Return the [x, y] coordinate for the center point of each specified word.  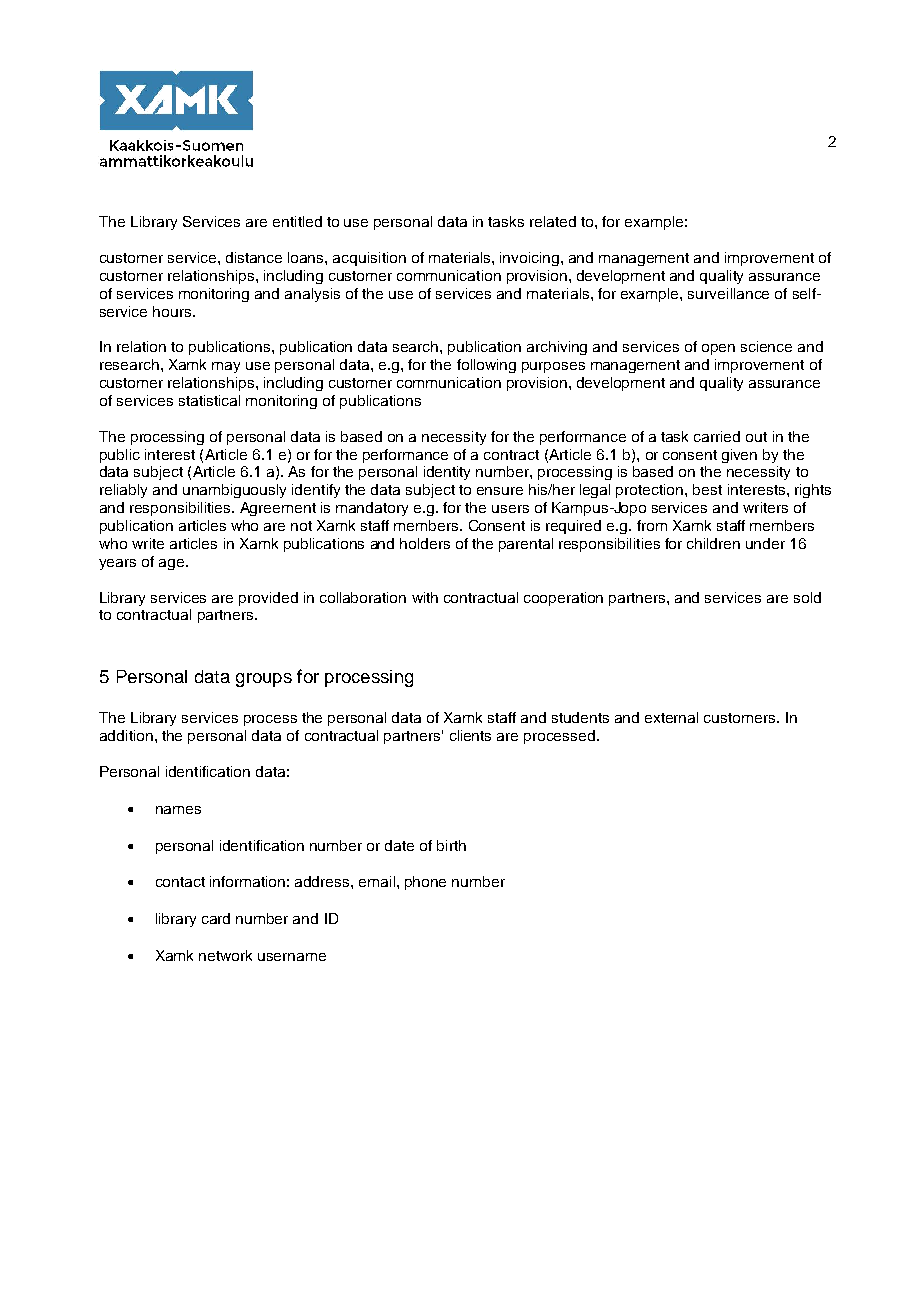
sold [807, 597]
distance [254, 257]
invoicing [531, 259]
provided [268, 599]
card [216, 918]
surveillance [728, 293]
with [425, 597]
